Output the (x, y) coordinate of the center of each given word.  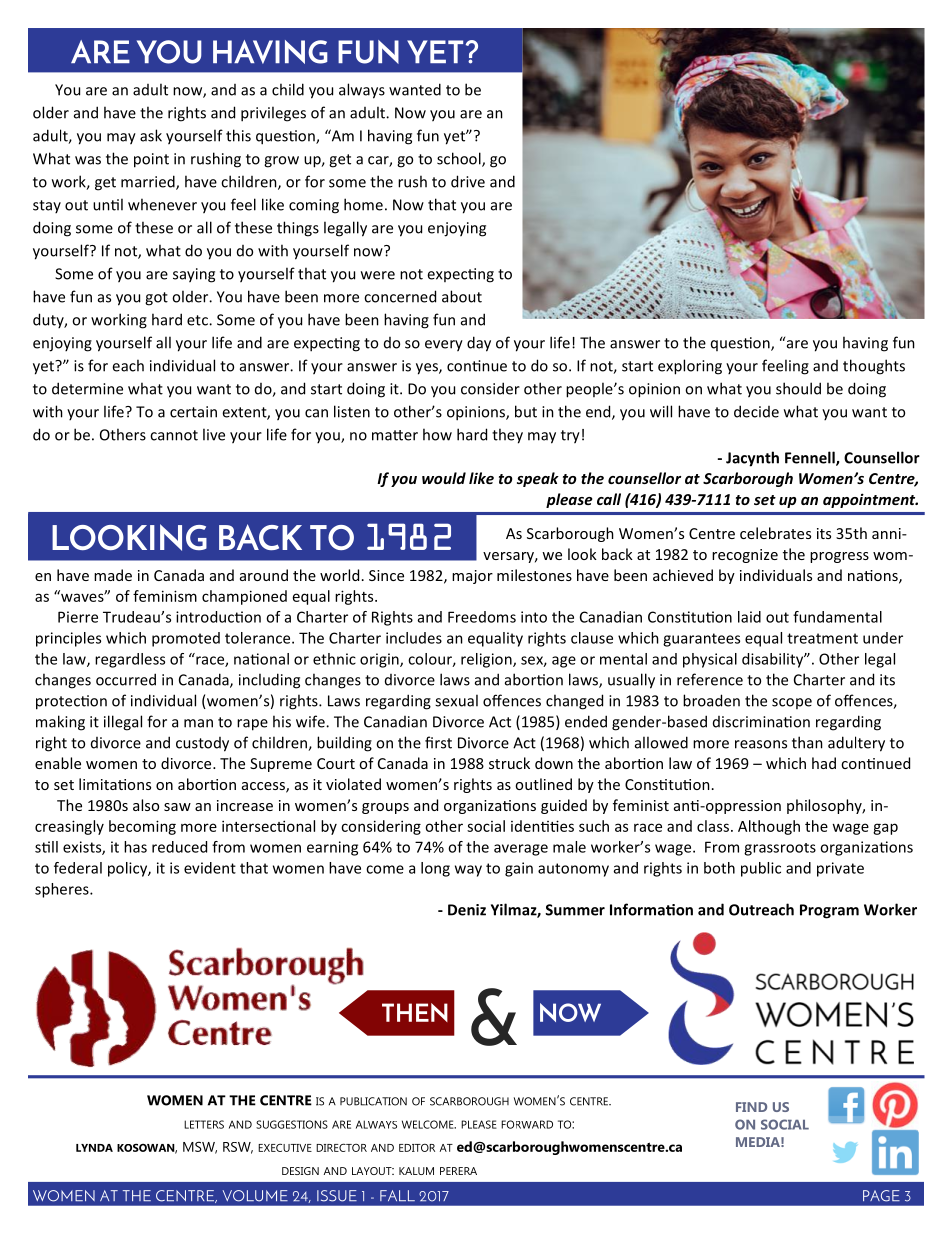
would (444, 478)
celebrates (775, 533)
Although (769, 827)
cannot (174, 435)
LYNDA (94, 1148)
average (521, 850)
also (146, 805)
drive (468, 181)
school (460, 159)
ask (151, 135)
